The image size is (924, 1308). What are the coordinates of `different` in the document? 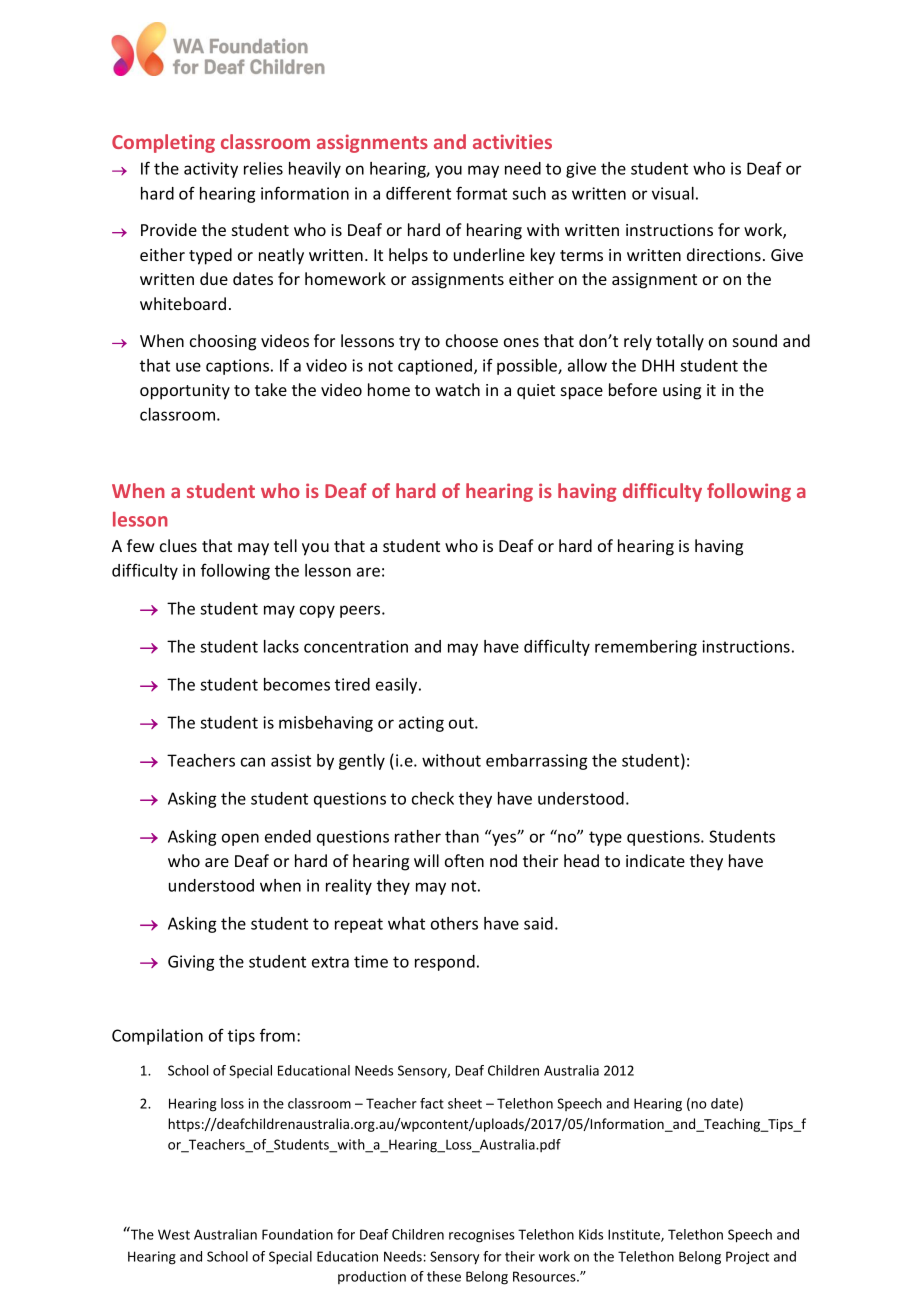 It's located at (418, 193).
